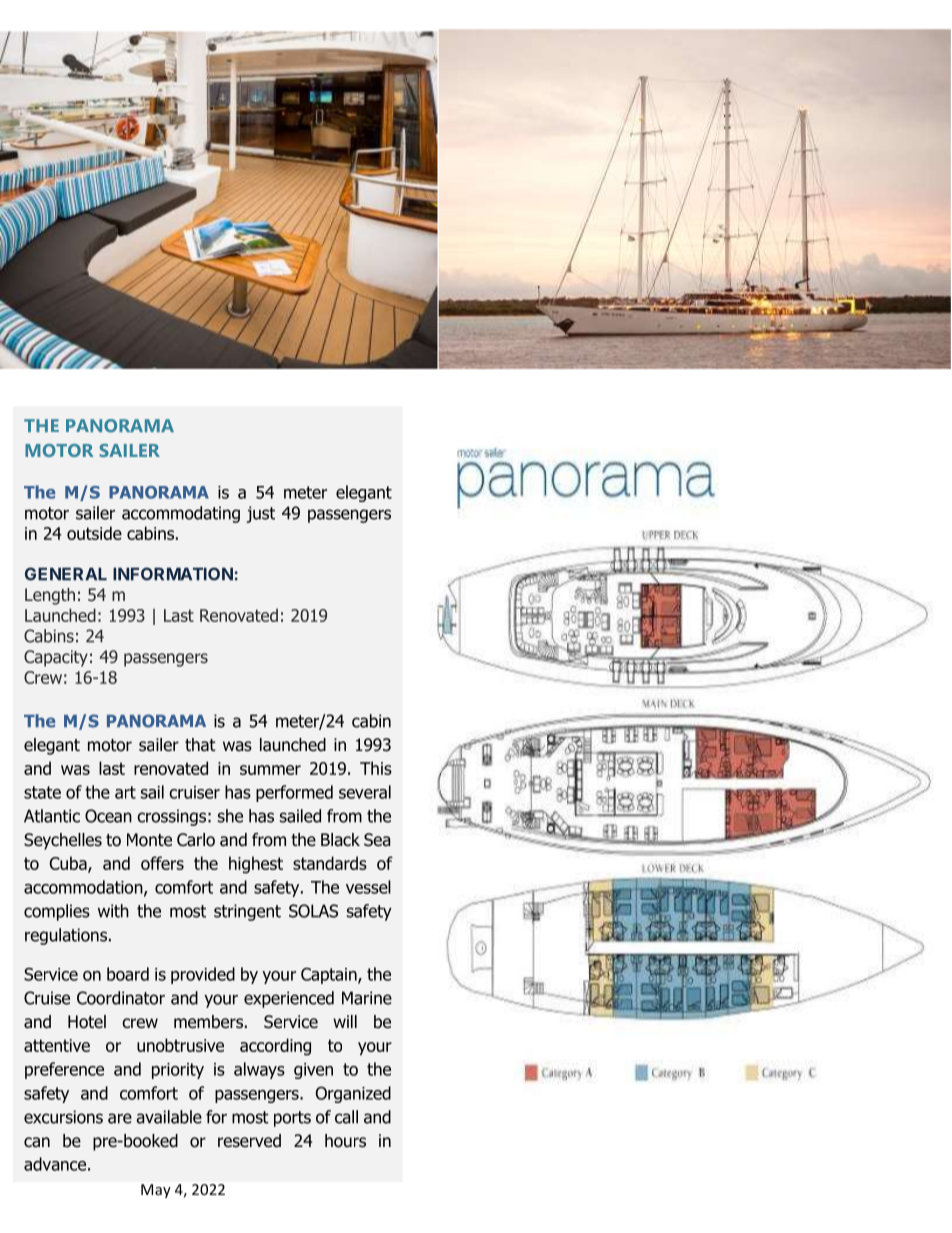 This screenshot has width=952, height=1233. What do you see at coordinates (340, 840) in the screenshot?
I see `Black` at bounding box center [340, 840].
